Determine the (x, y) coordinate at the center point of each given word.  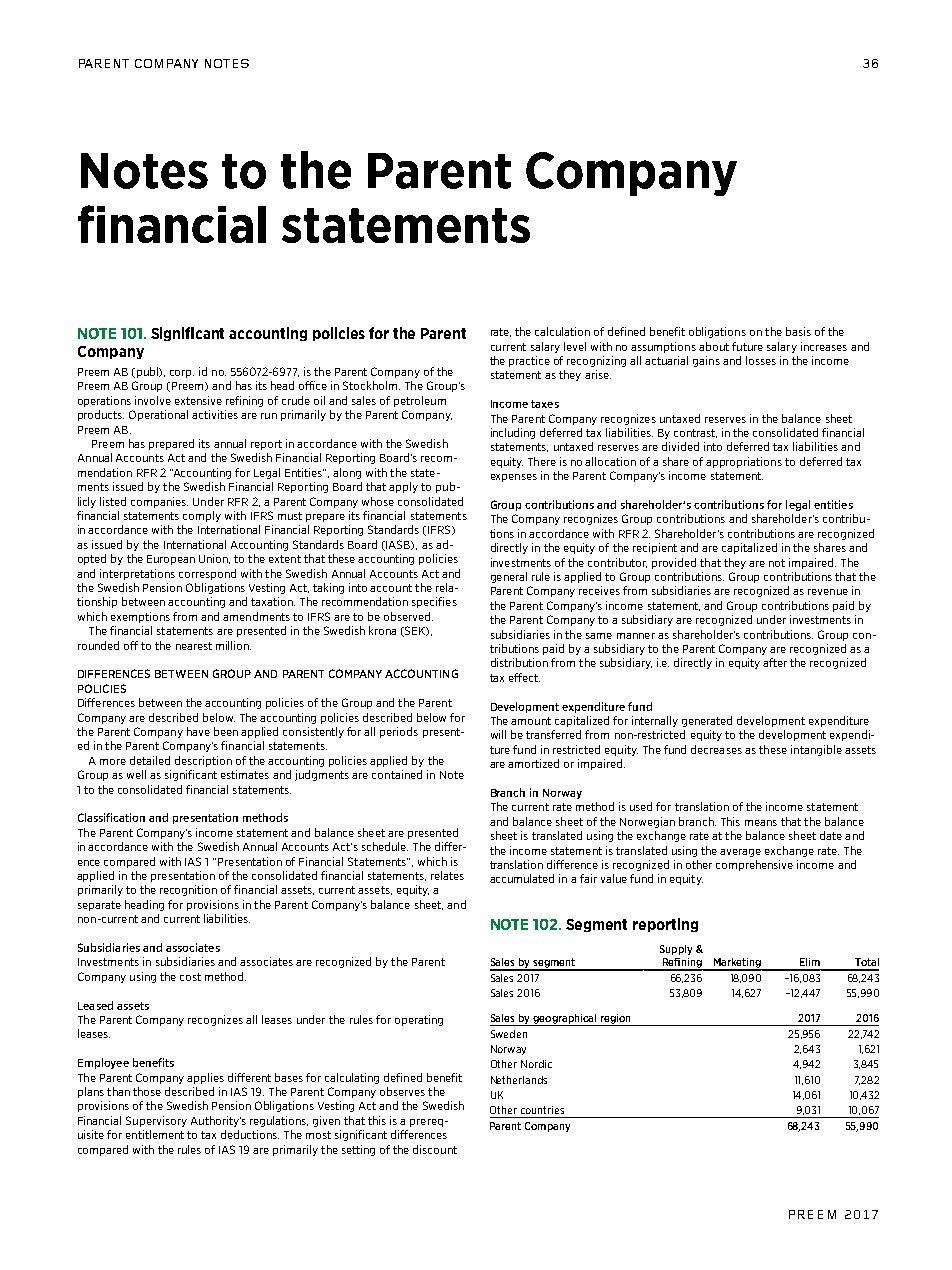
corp (182, 374)
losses (761, 360)
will (498, 734)
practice (529, 361)
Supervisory (156, 1121)
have (198, 731)
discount (435, 1149)
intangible (816, 750)
